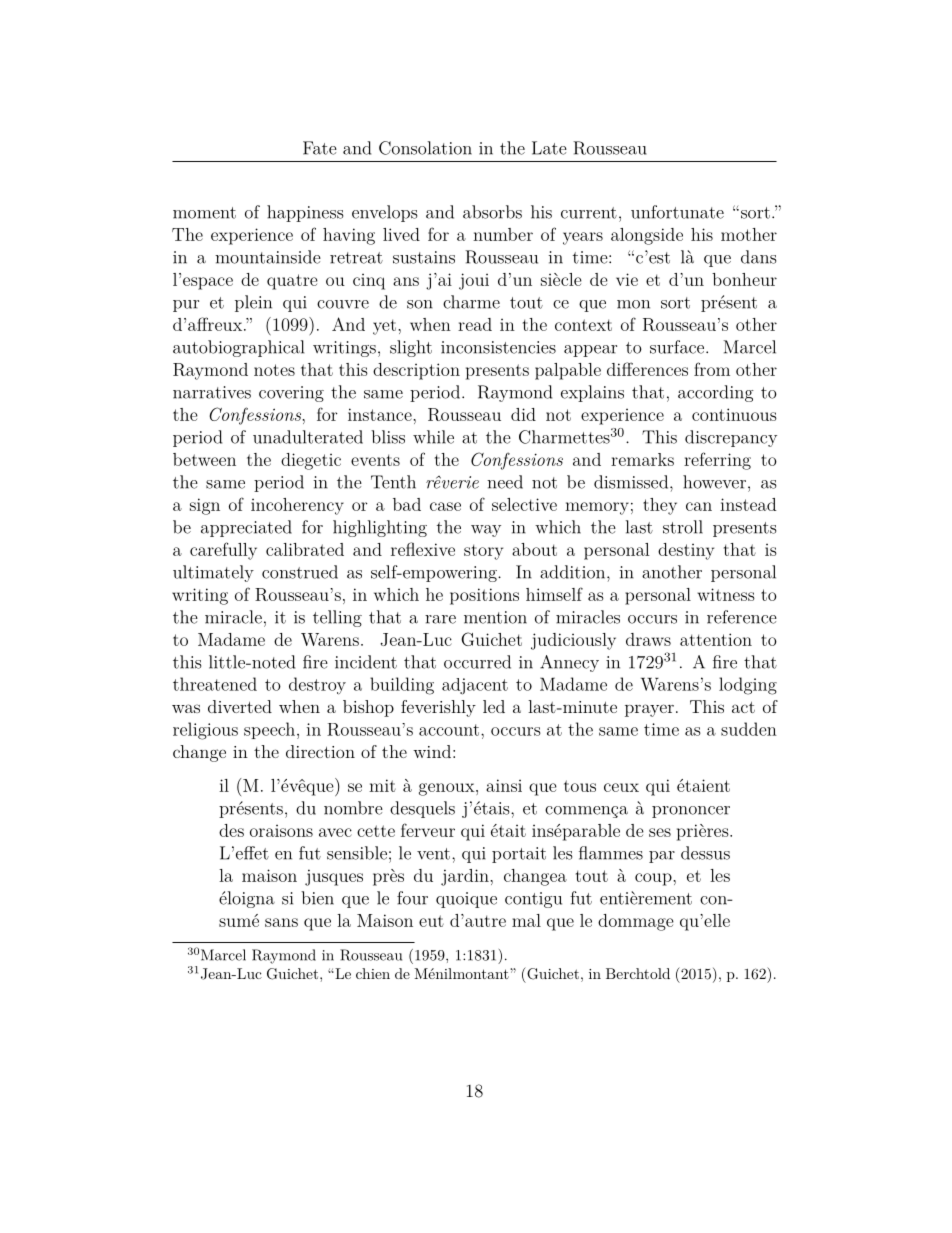 This document has width=952, height=1233. What do you see at coordinates (223, 551) in the document?
I see `carefully` at bounding box center [223, 551].
